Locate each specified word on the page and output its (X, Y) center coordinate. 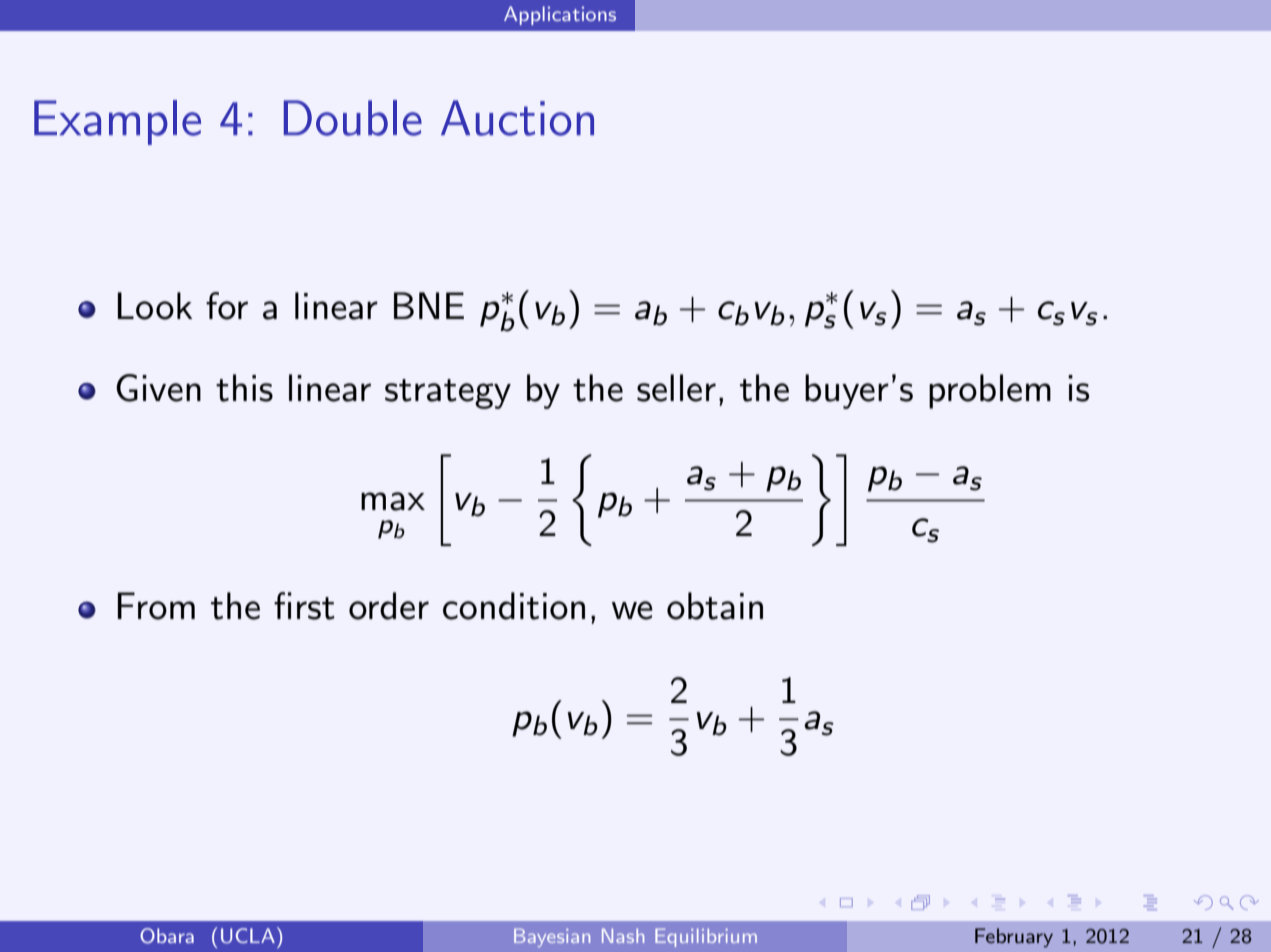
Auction (517, 118)
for (227, 306)
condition (514, 606)
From (156, 606)
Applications (560, 15)
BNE (429, 305)
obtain (715, 606)
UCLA (248, 936)
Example (117, 122)
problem (990, 391)
